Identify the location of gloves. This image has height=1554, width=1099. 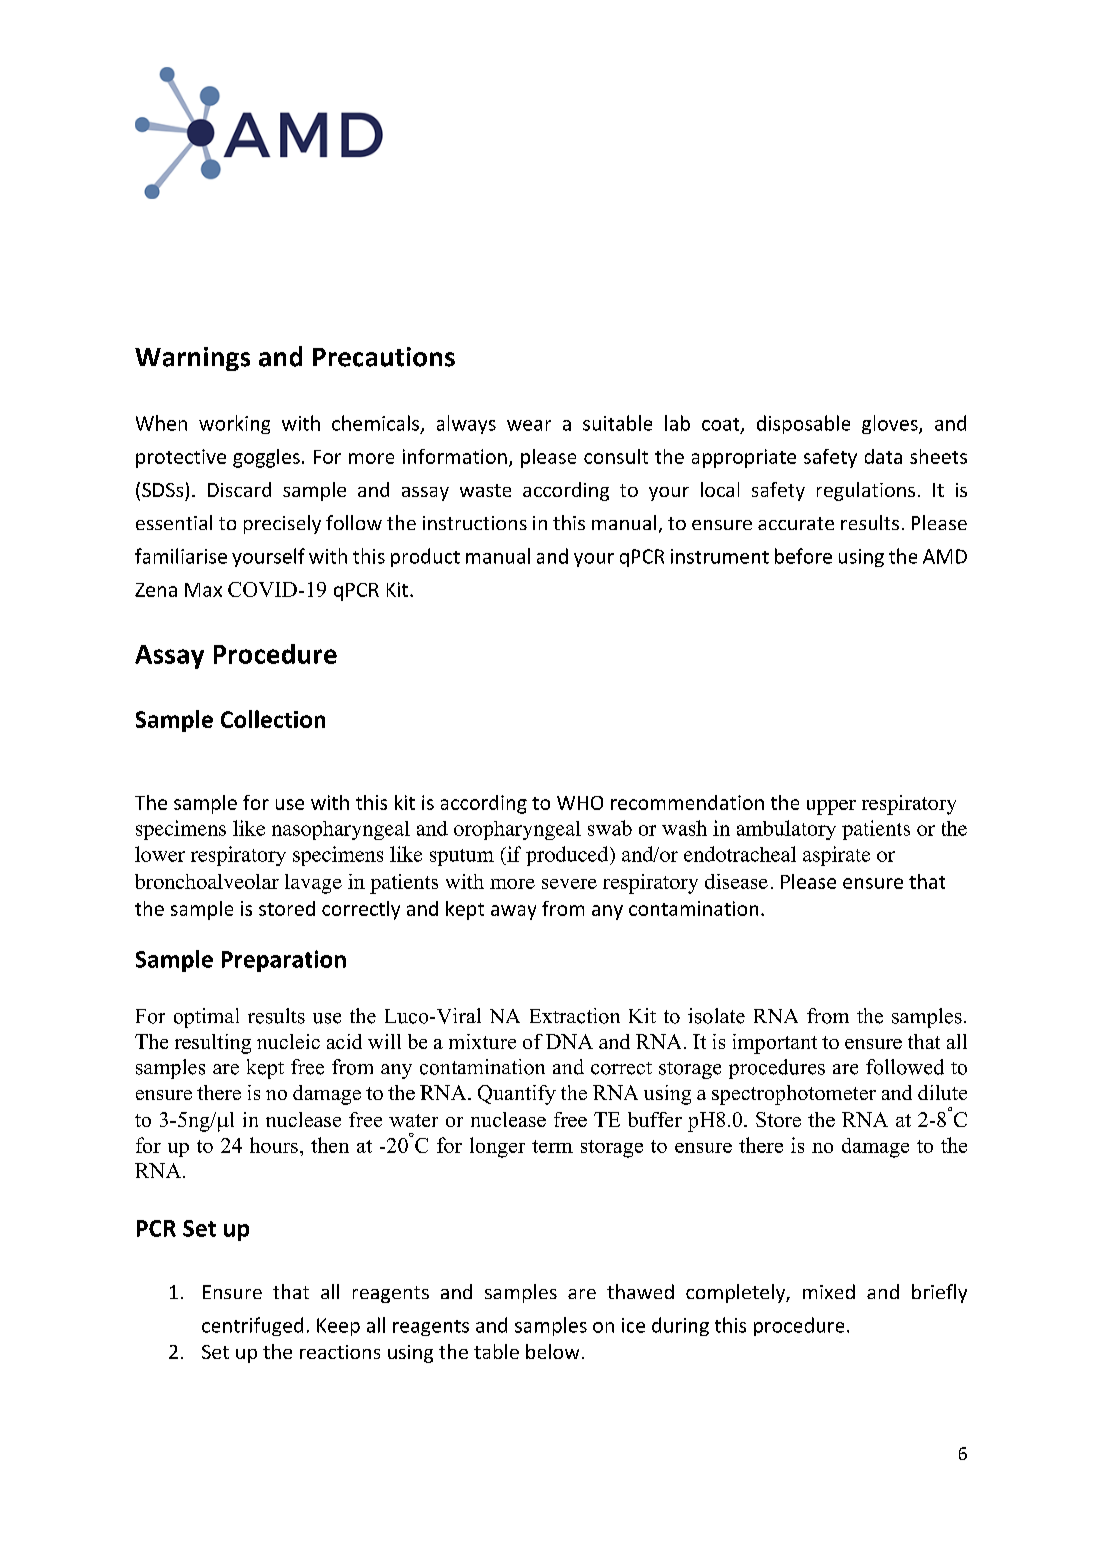
(891, 424).
